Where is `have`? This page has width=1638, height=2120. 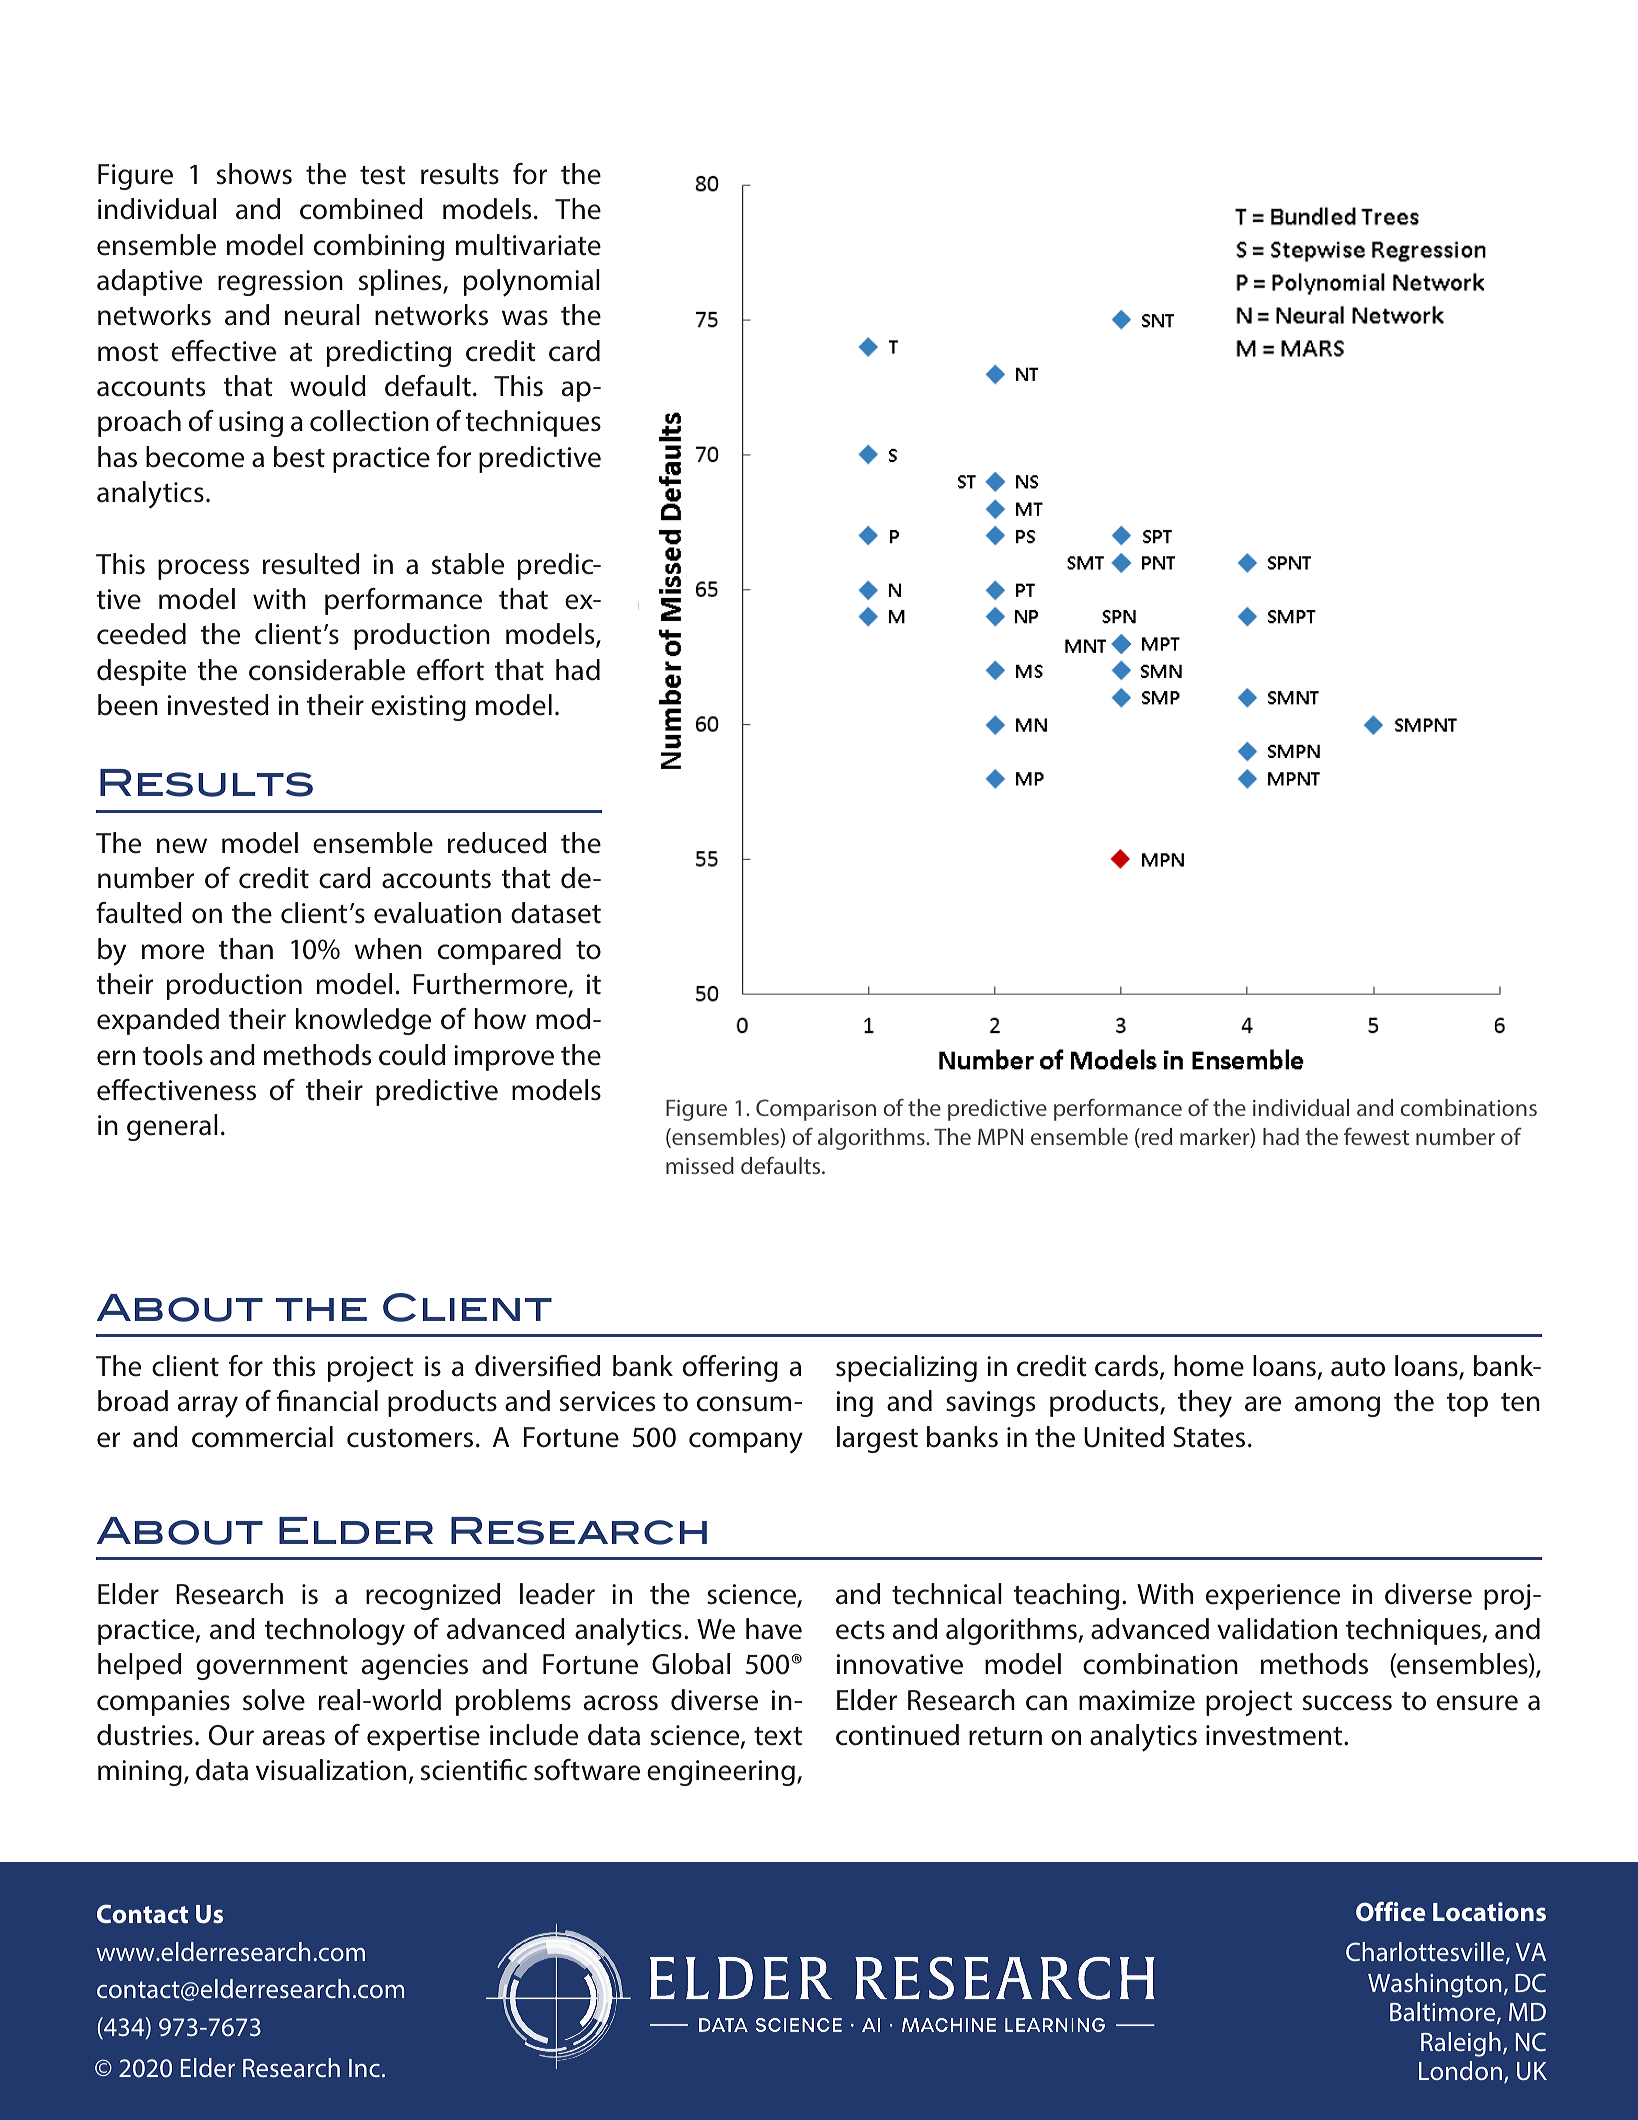 have is located at coordinates (774, 1629).
